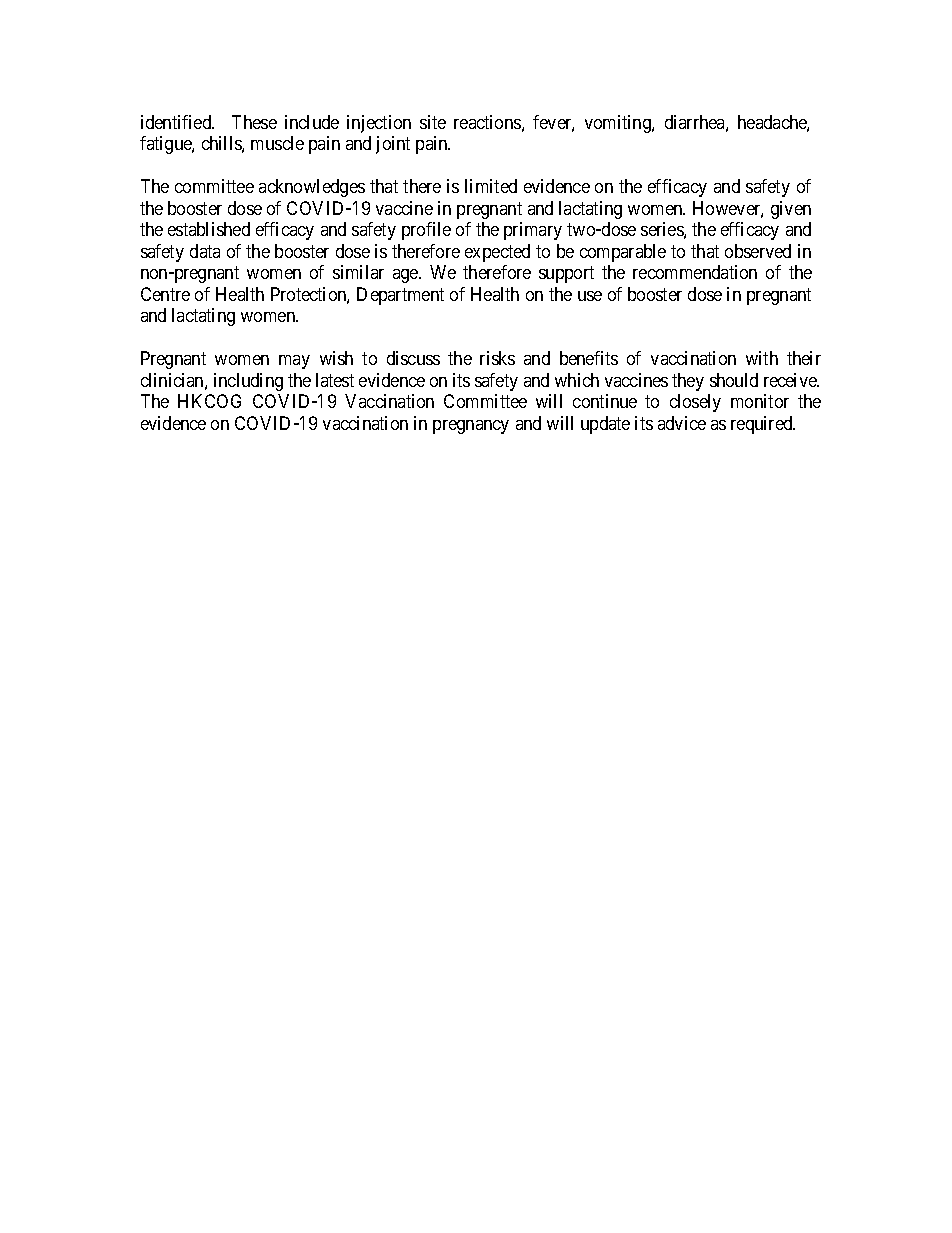  What do you see at coordinates (312, 188) in the page?
I see `acknowledges` at bounding box center [312, 188].
